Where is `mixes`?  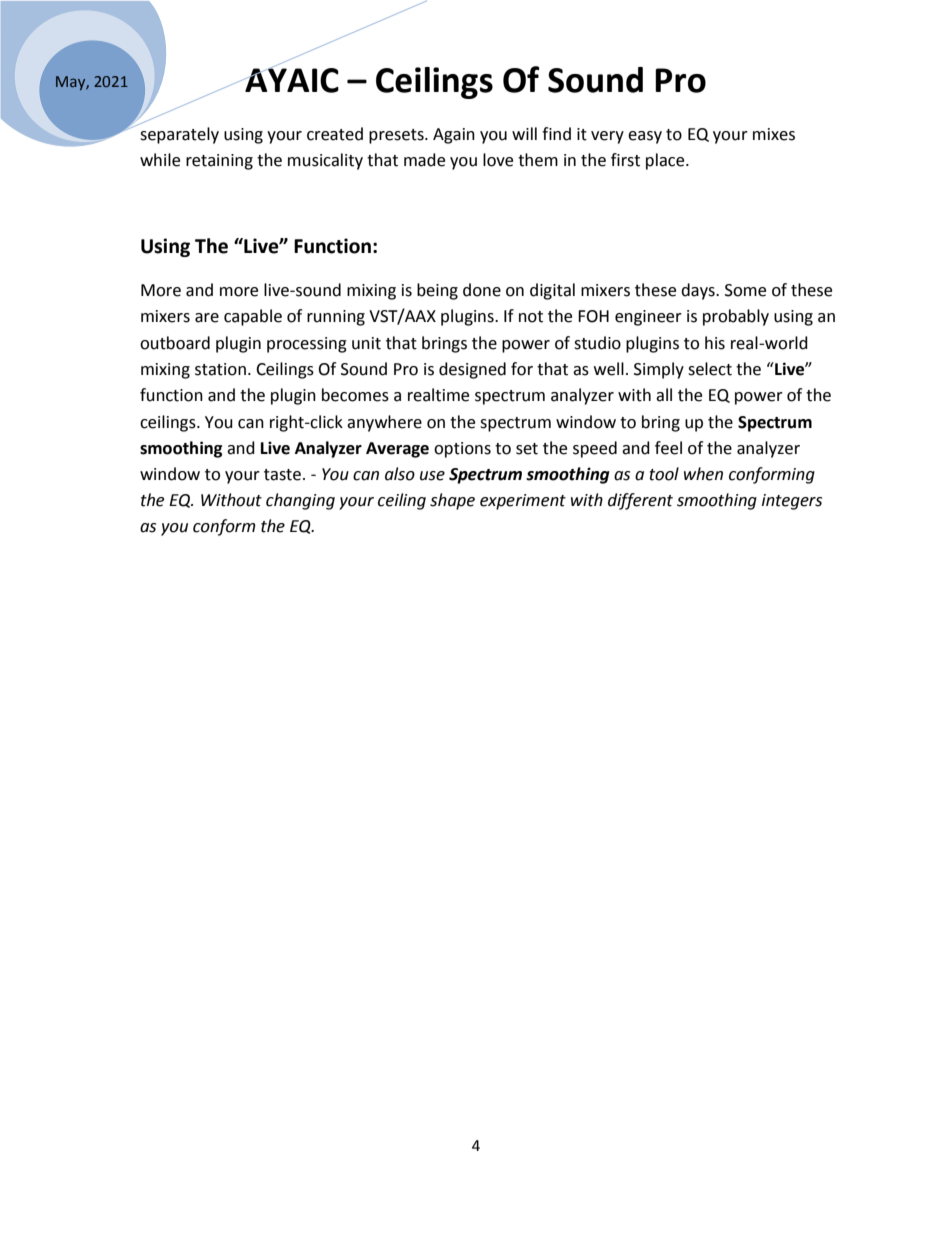
mixes is located at coordinates (774, 134).
